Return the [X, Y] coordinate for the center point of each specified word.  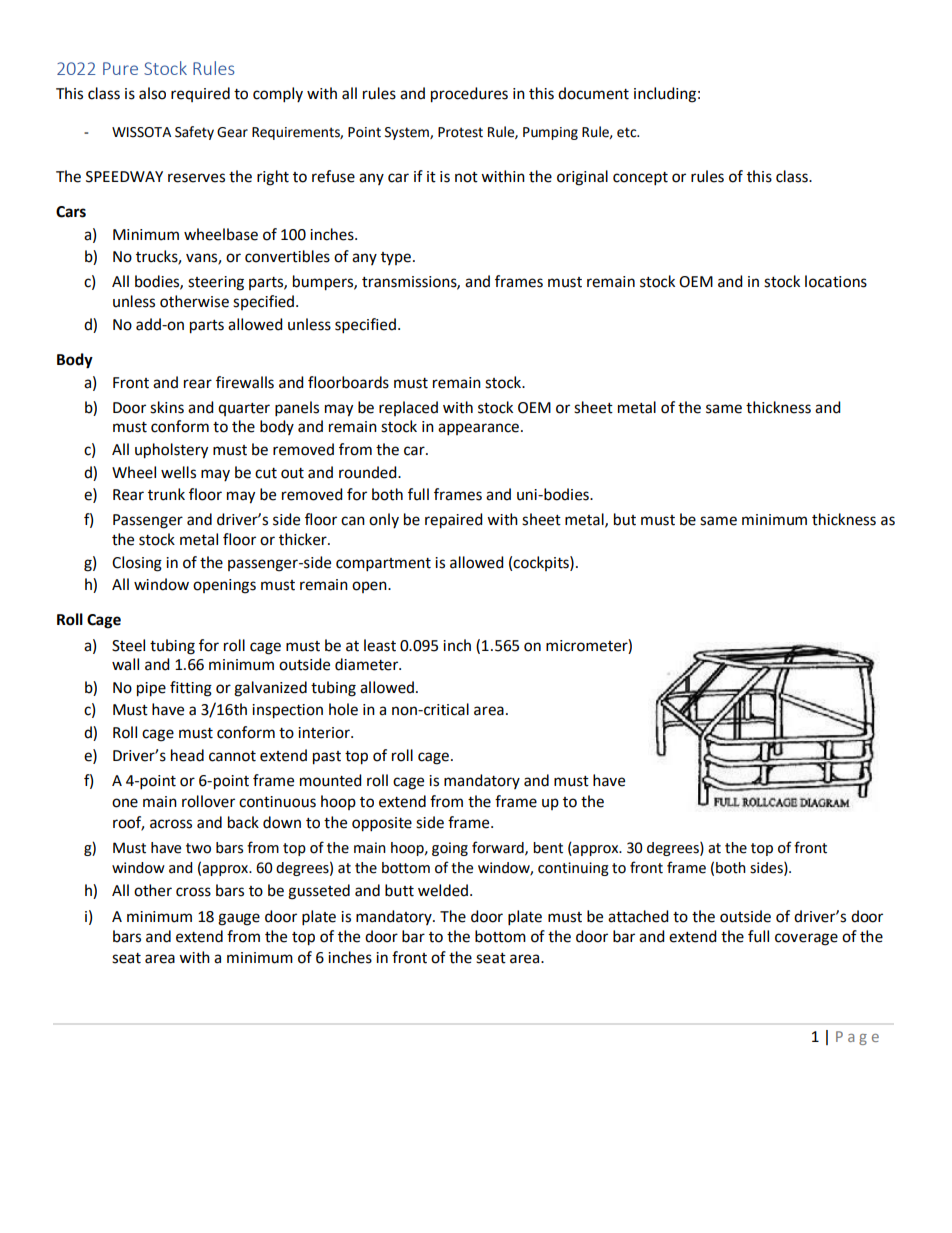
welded [443, 890]
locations [836, 281]
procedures [469, 95]
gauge [239, 919]
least [380, 645]
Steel [128, 645]
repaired [454, 521]
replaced [408, 408]
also [152, 93]
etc [628, 132]
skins [167, 407]
